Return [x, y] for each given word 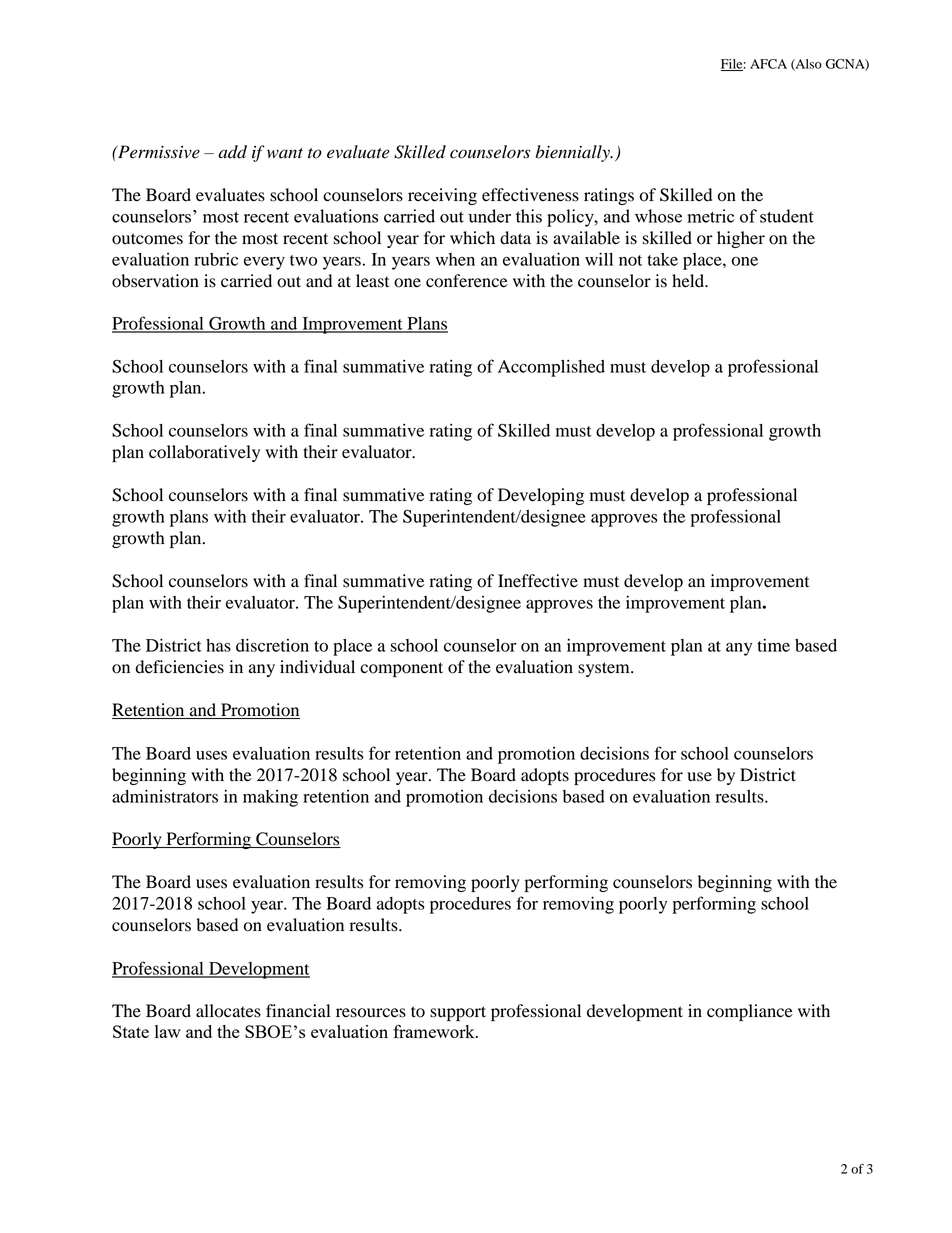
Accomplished [551, 368]
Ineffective [538, 581]
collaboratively [204, 453]
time [773, 645]
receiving [442, 196]
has [218, 645]
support [458, 1013]
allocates [228, 1011]
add [232, 152]
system [605, 669]
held [689, 281]
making [270, 798]
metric [710, 216]
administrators [165, 796]
